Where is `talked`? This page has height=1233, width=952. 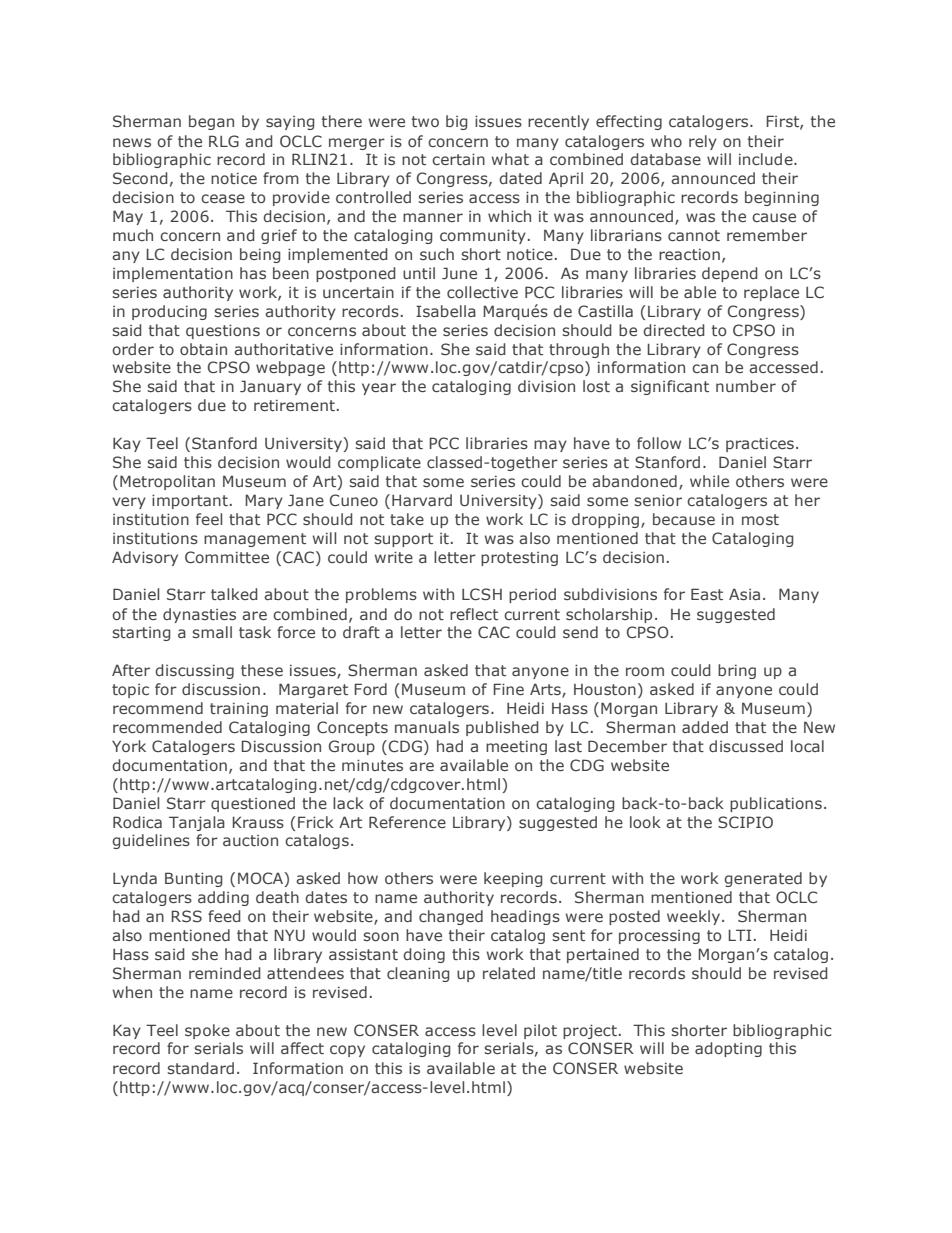
talked is located at coordinates (234, 594).
